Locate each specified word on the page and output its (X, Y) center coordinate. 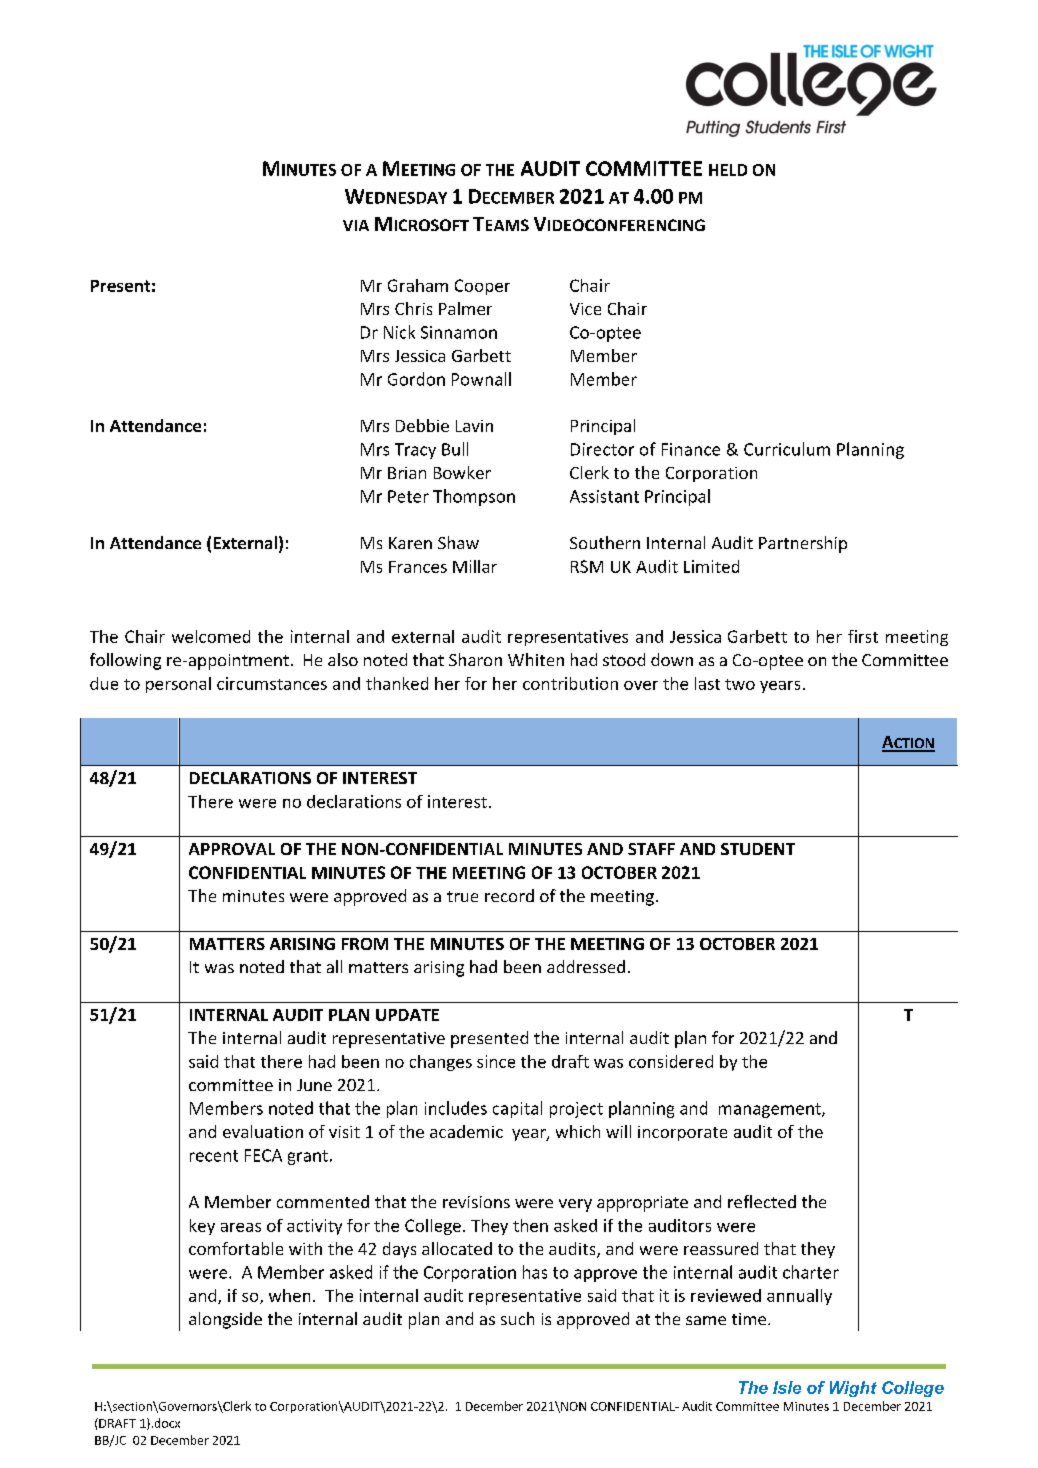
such (517, 1318)
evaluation (263, 1131)
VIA (356, 225)
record (509, 895)
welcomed (211, 636)
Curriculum (787, 449)
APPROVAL (232, 849)
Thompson (474, 497)
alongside (225, 1320)
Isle (787, 1387)
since (496, 1061)
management (771, 1110)
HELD (728, 170)
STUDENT (758, 849)
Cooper (482, 287)
